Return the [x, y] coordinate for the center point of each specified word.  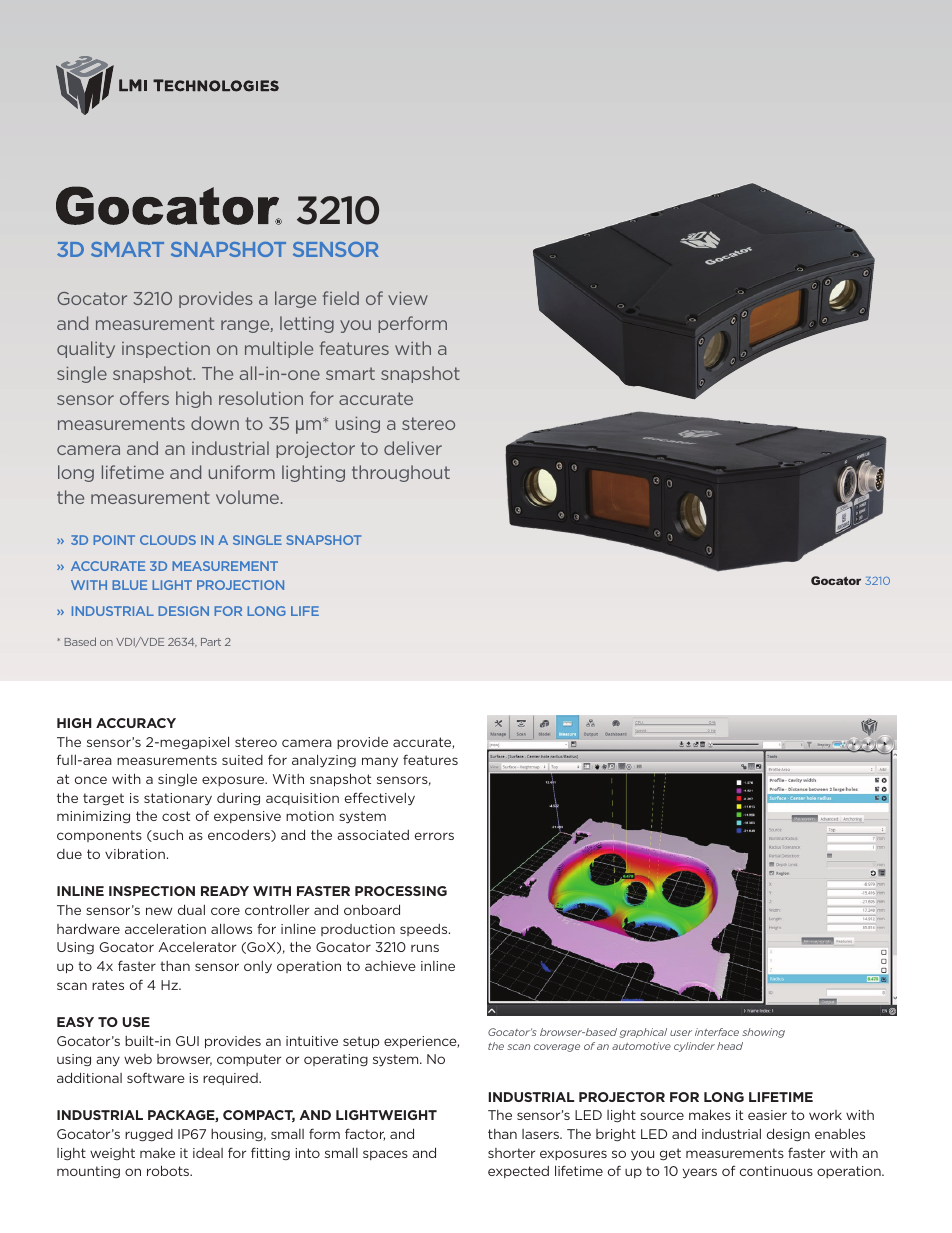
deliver [413, 448]
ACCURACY [136, 723]
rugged [149, 1135]
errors [434, 836]
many [380, 762]
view [408, 298]
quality [86, 349]
